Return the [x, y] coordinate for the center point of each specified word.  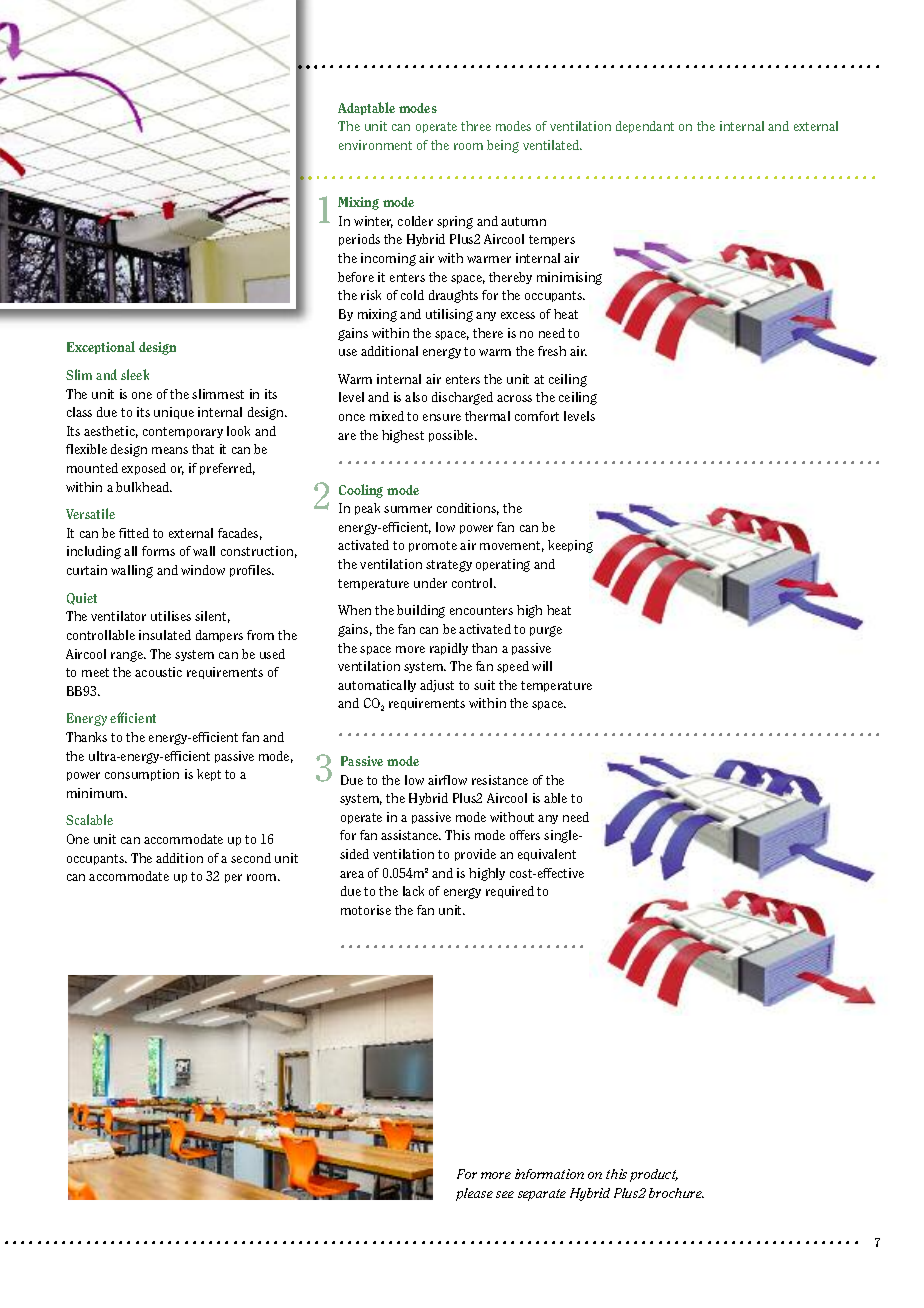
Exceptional [101, 347]
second [251, 858]
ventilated [552, 145]
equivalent [547, 855]
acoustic [158, 672]
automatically [377, 686]
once [352, 417]
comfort [537, 416]
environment [375, 145]
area [352, 874]
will [542, 666]
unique [174, 413]
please [474, 1194]
